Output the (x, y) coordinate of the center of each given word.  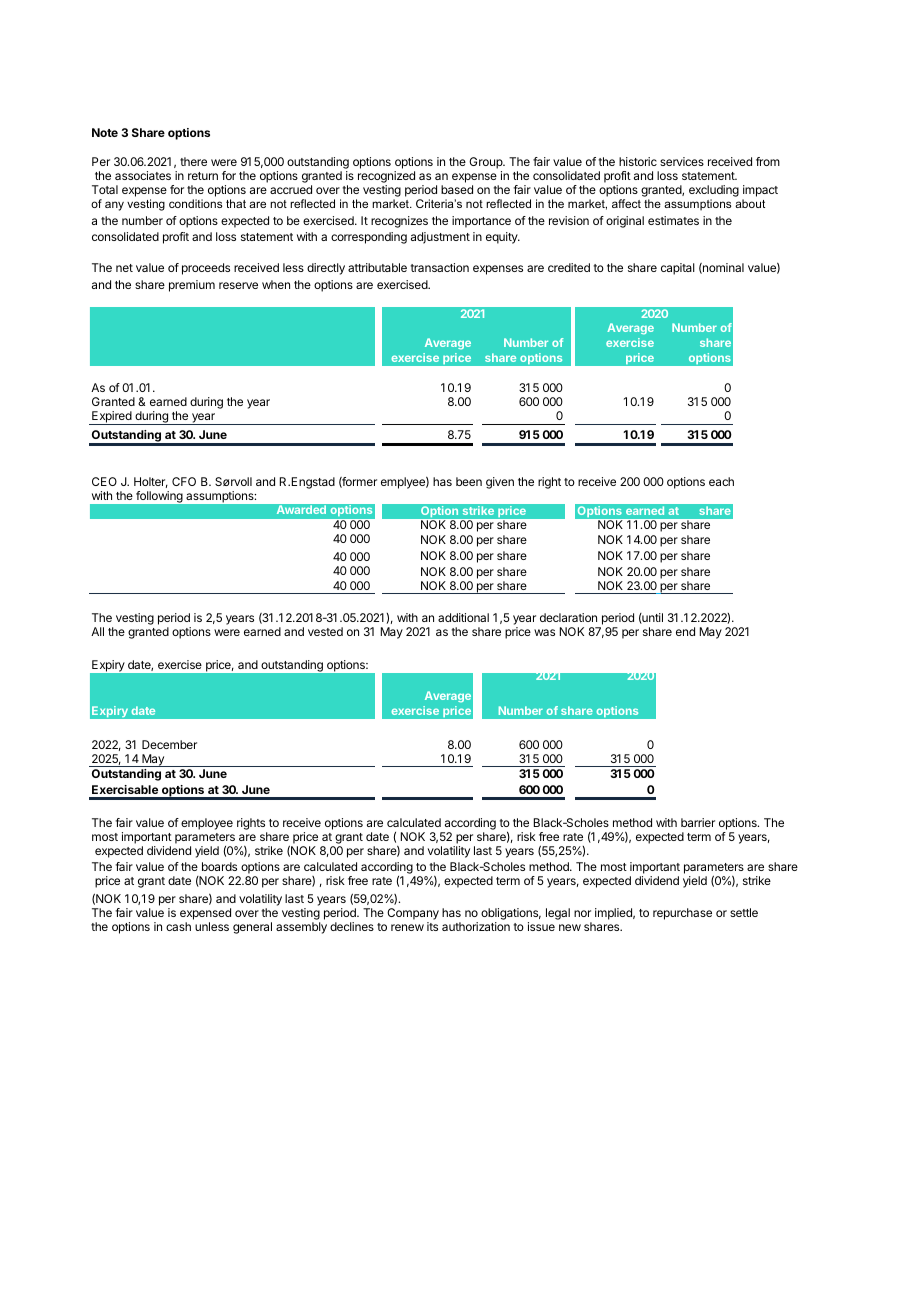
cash (178, 926)
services (682, 161)
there (193, 161)
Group (486, 163)
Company (413, 914)
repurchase (682, 914)
